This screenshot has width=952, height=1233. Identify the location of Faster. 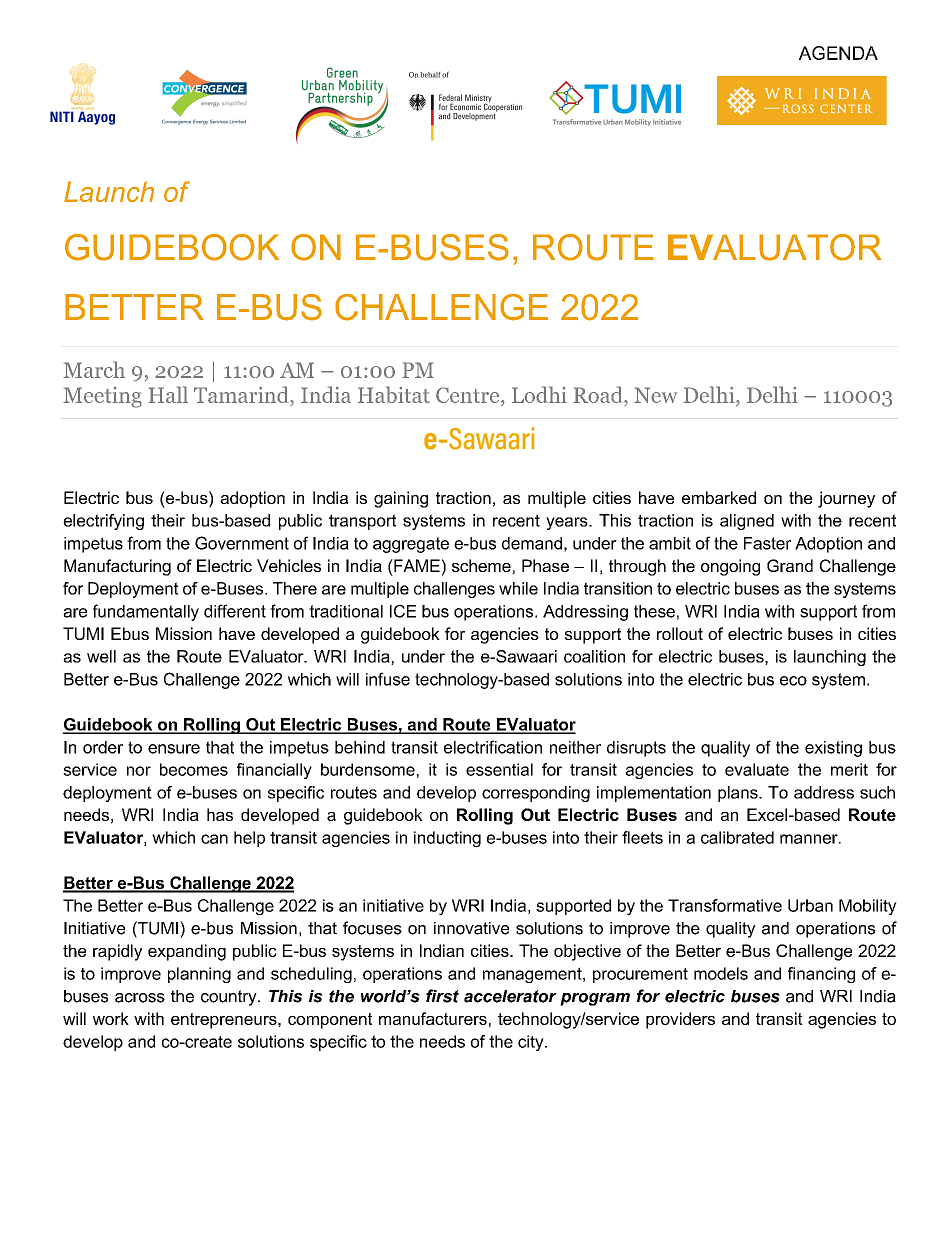
(767, 543).
